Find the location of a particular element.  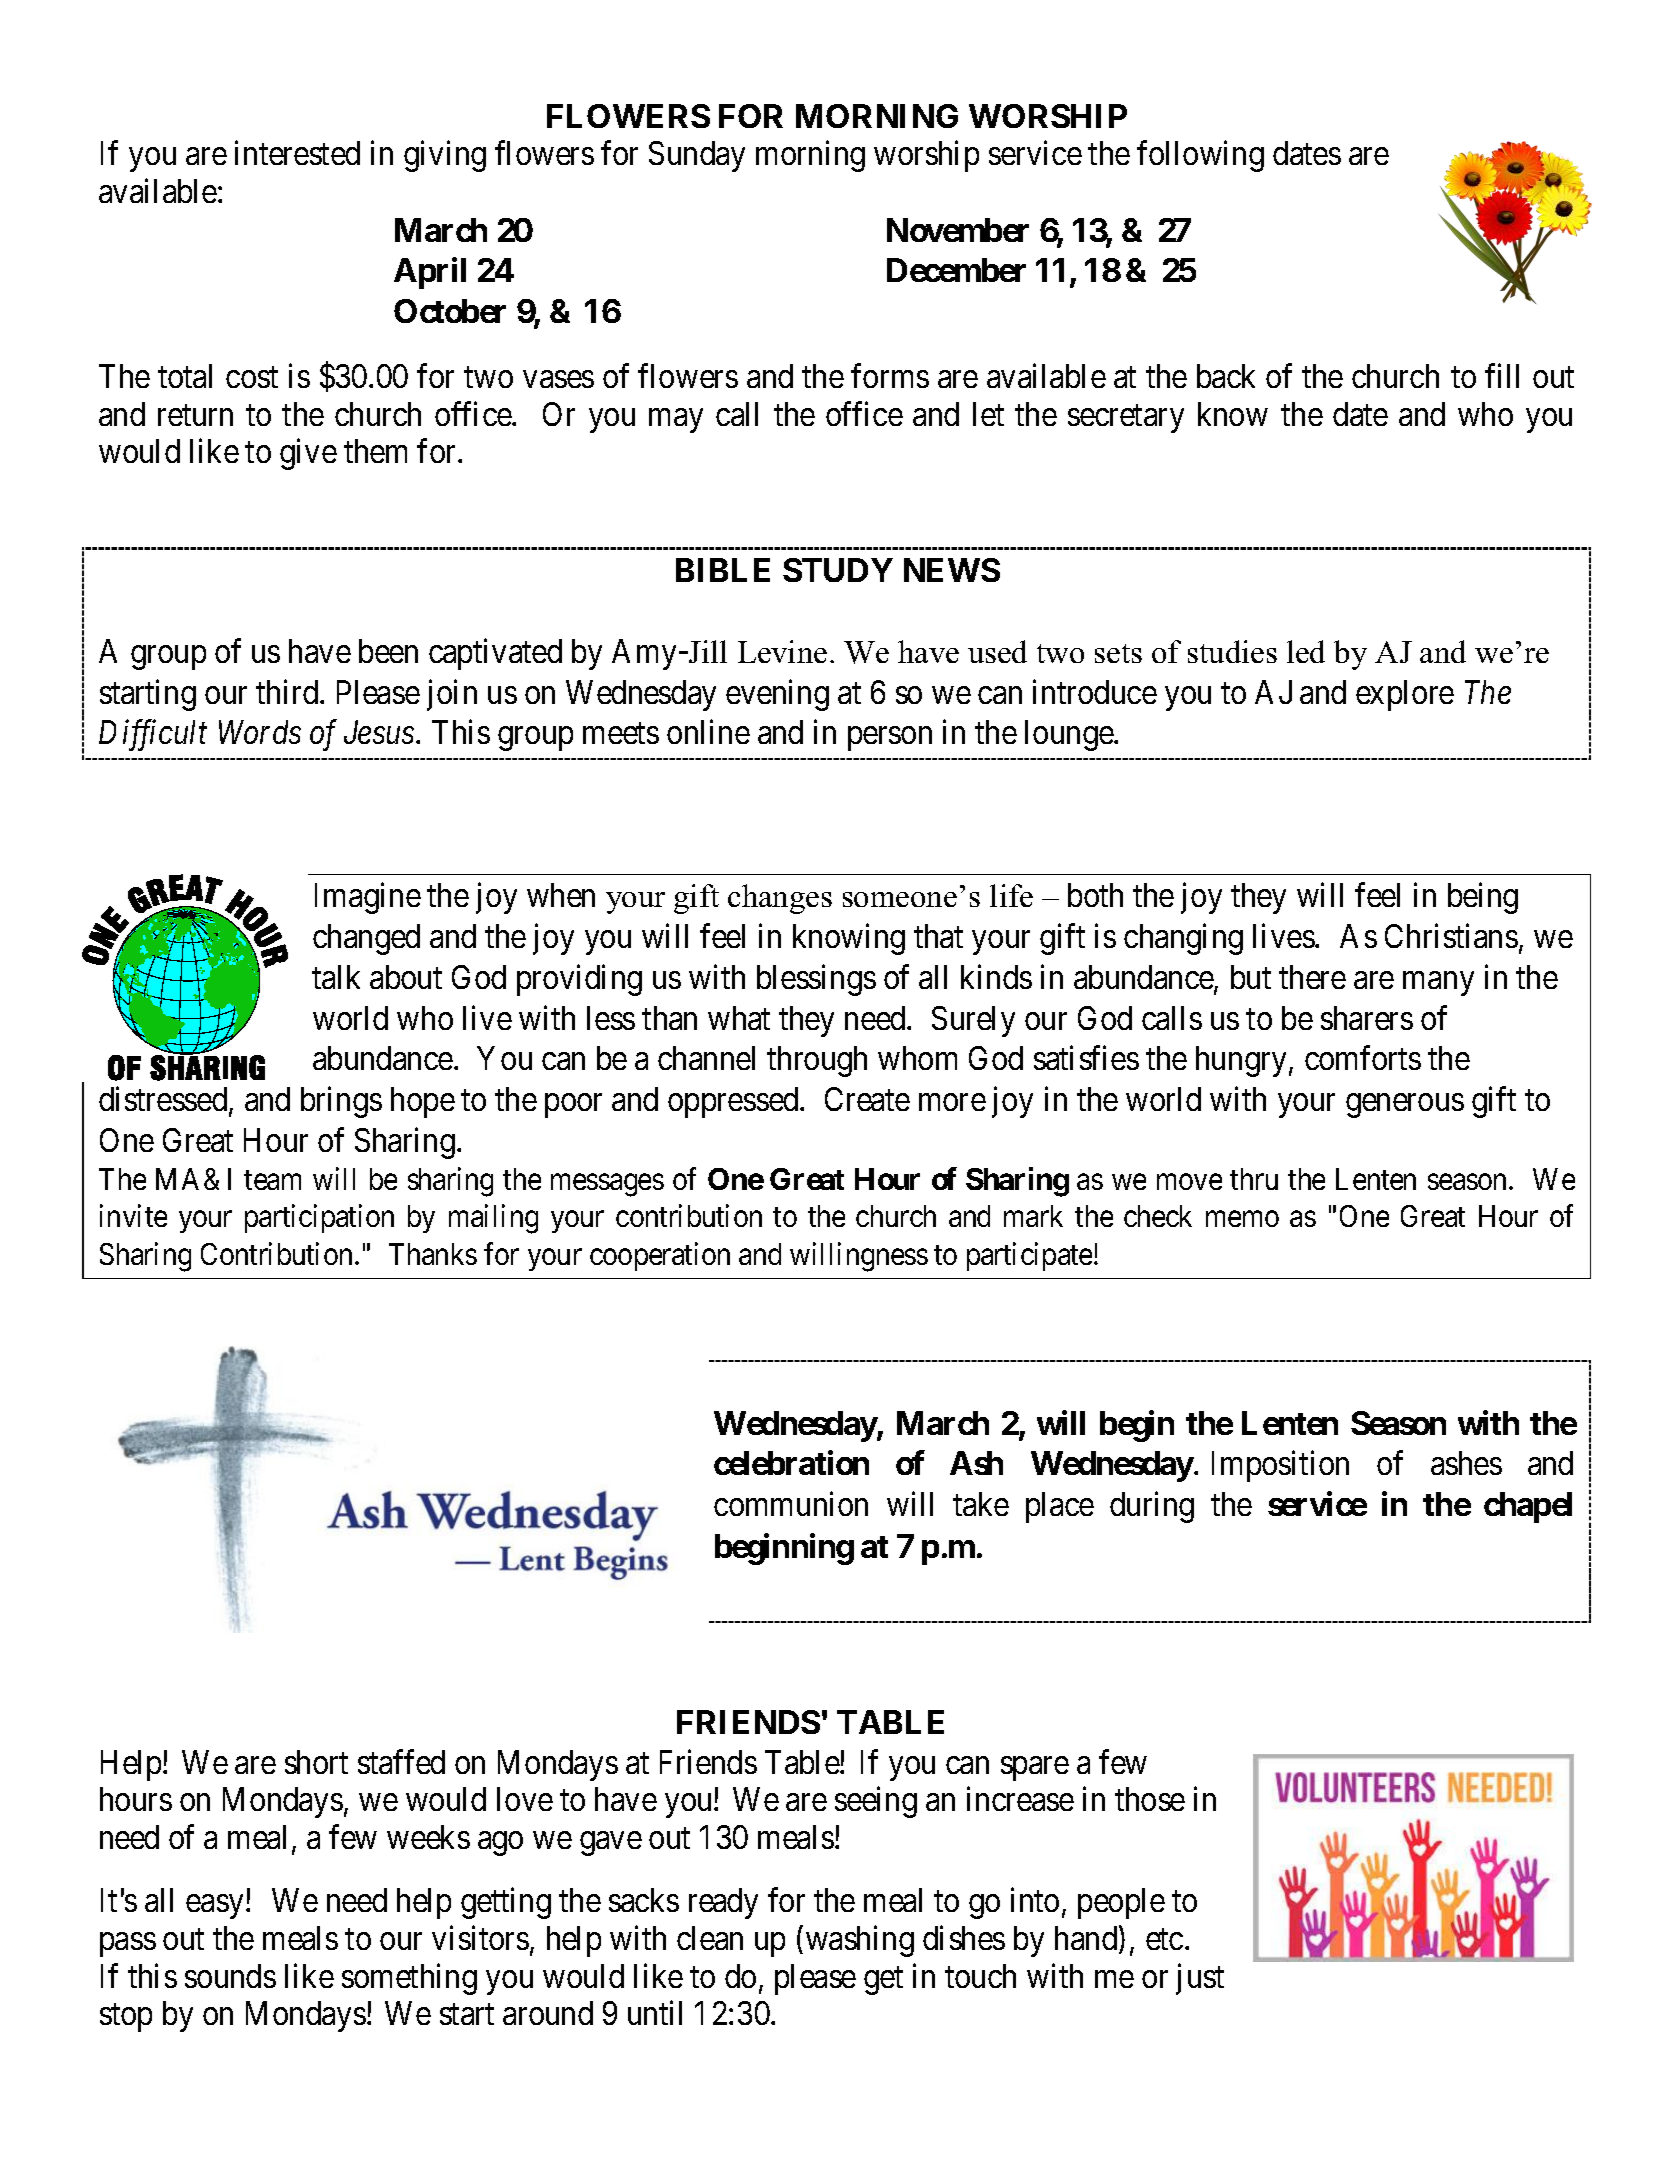

Sunday is located at coordinates (697, 156).
